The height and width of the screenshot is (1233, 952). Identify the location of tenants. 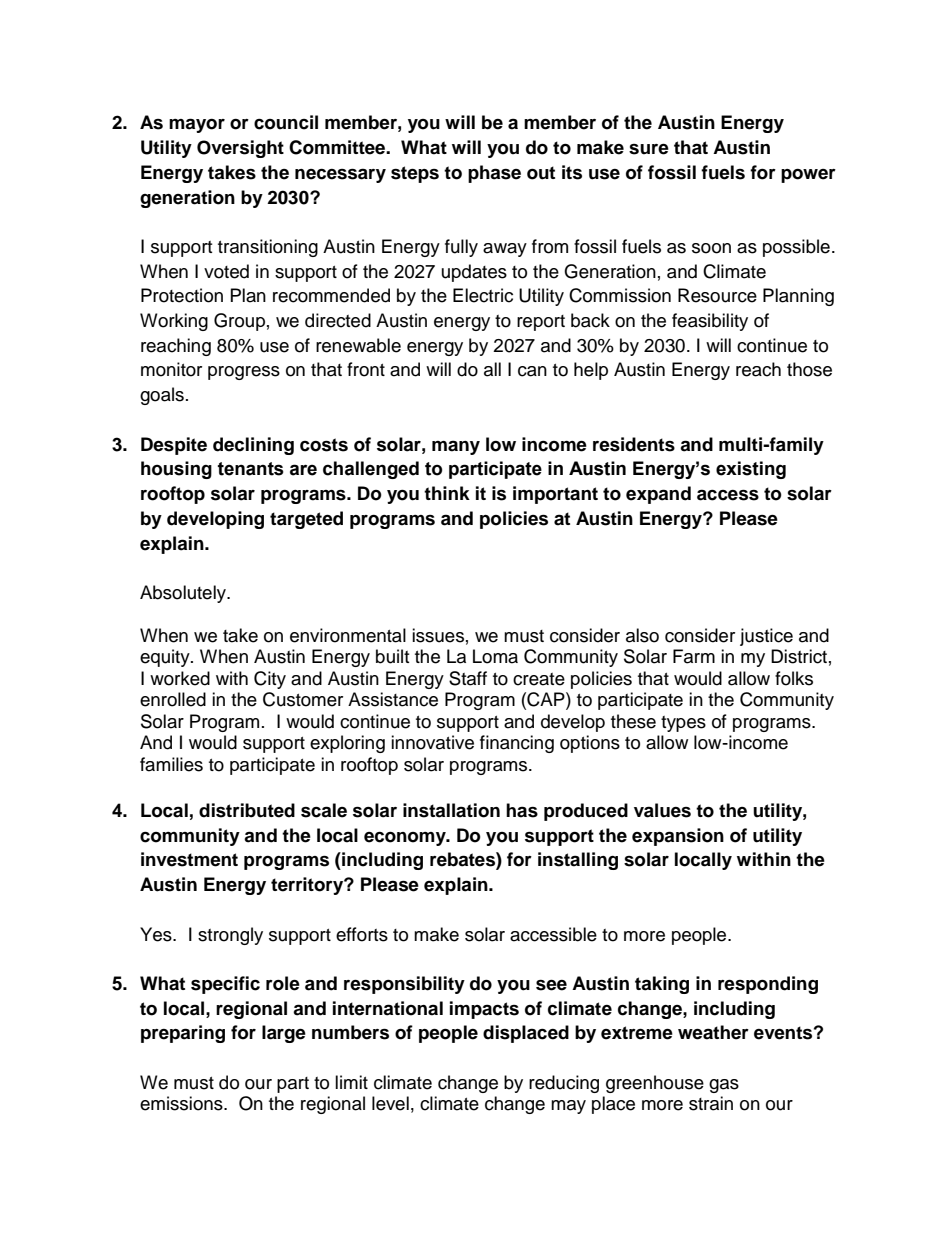
(251, 469).
